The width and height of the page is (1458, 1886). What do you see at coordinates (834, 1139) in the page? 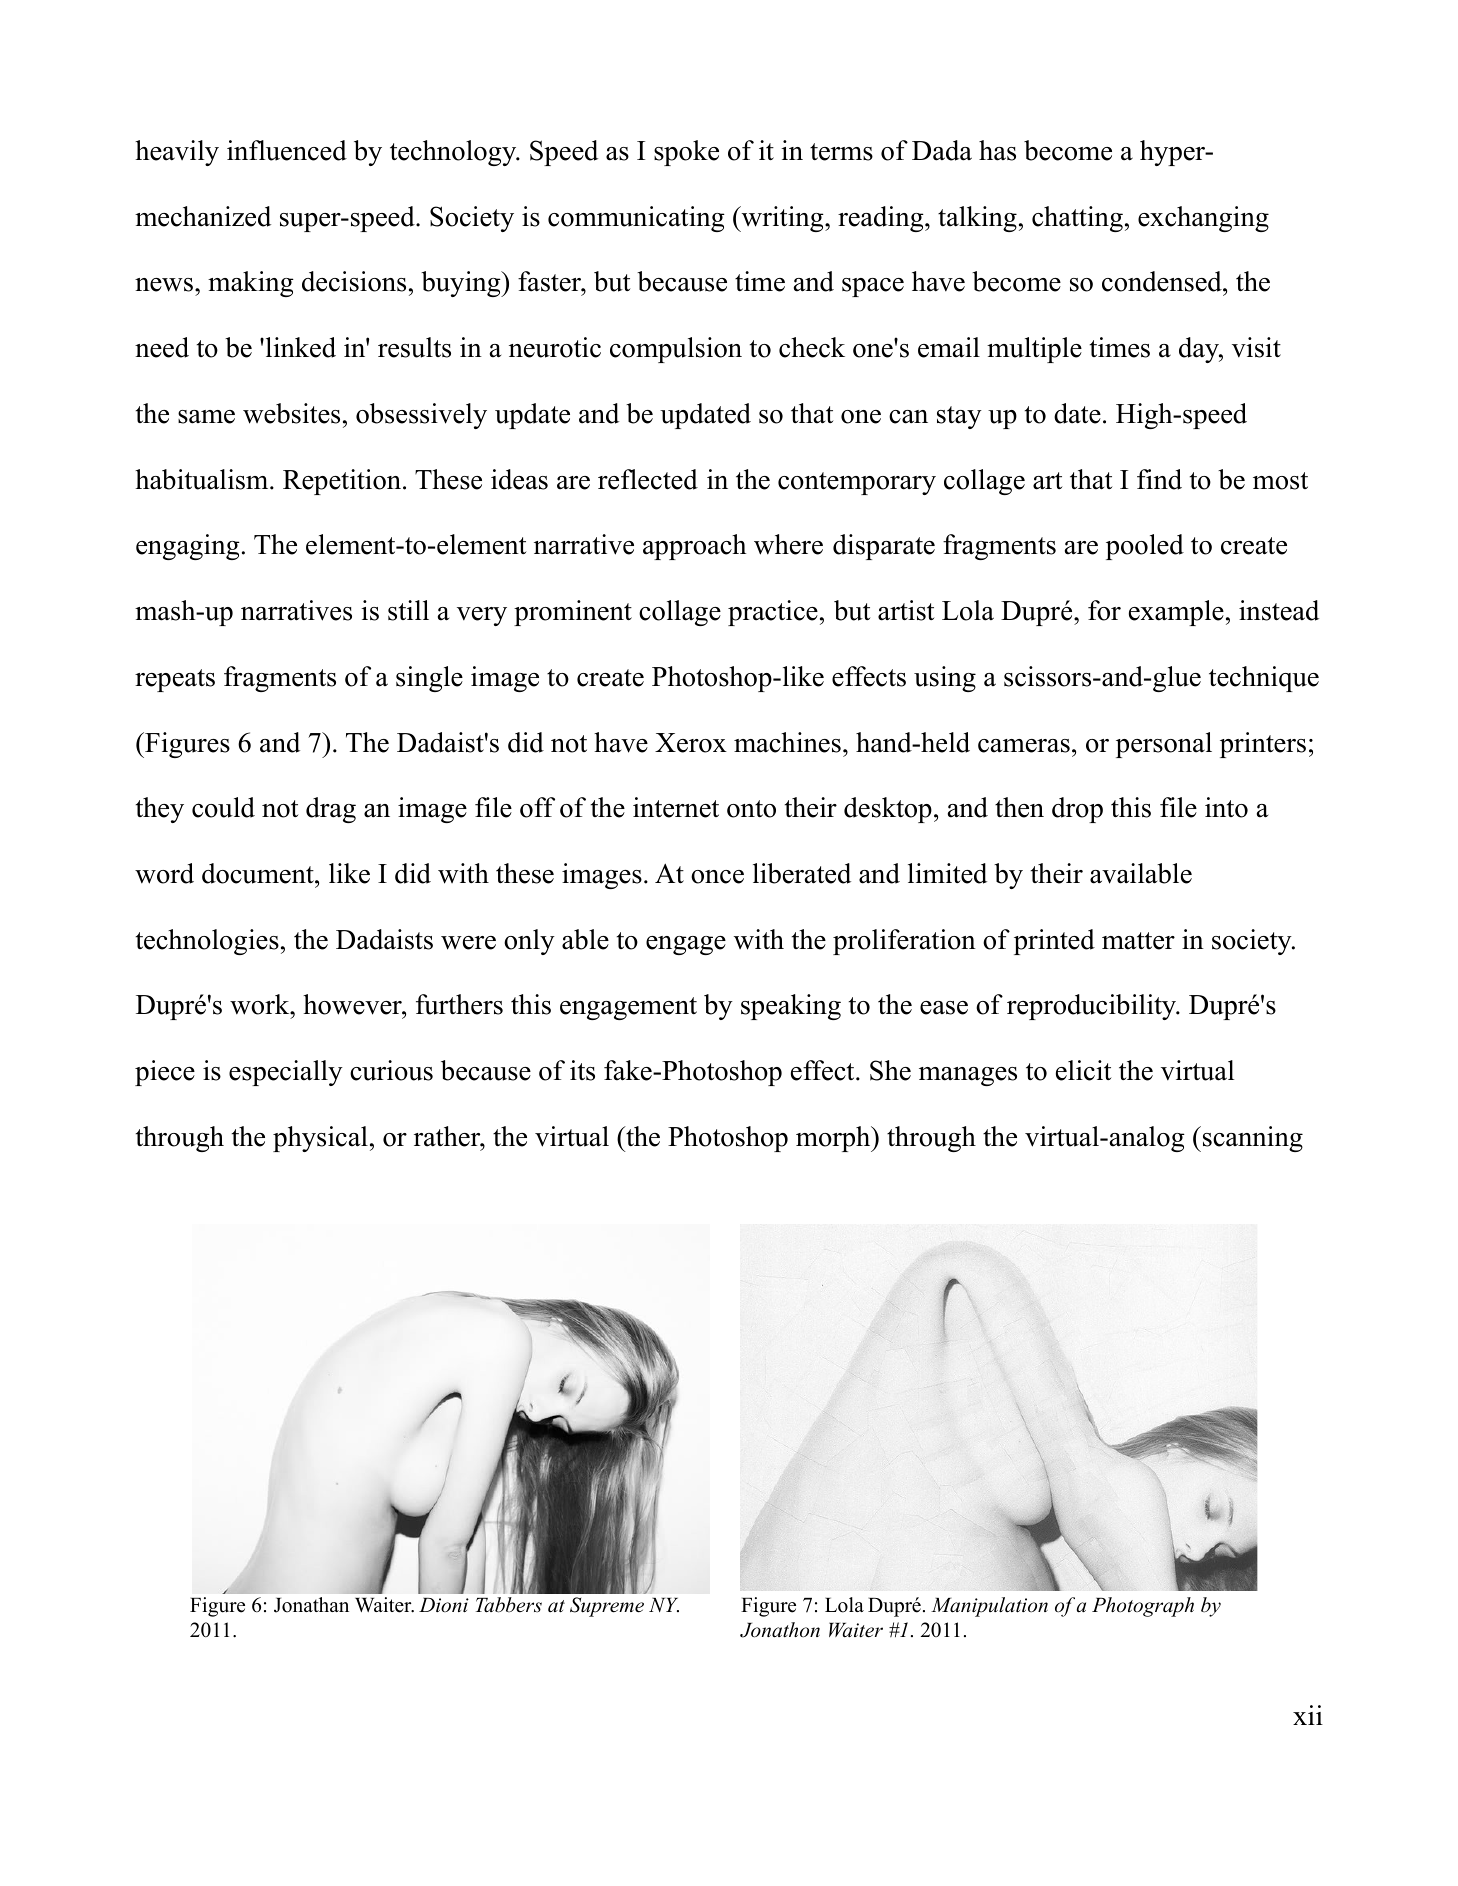
I see `morph` at bounding box center [834, 1139].
